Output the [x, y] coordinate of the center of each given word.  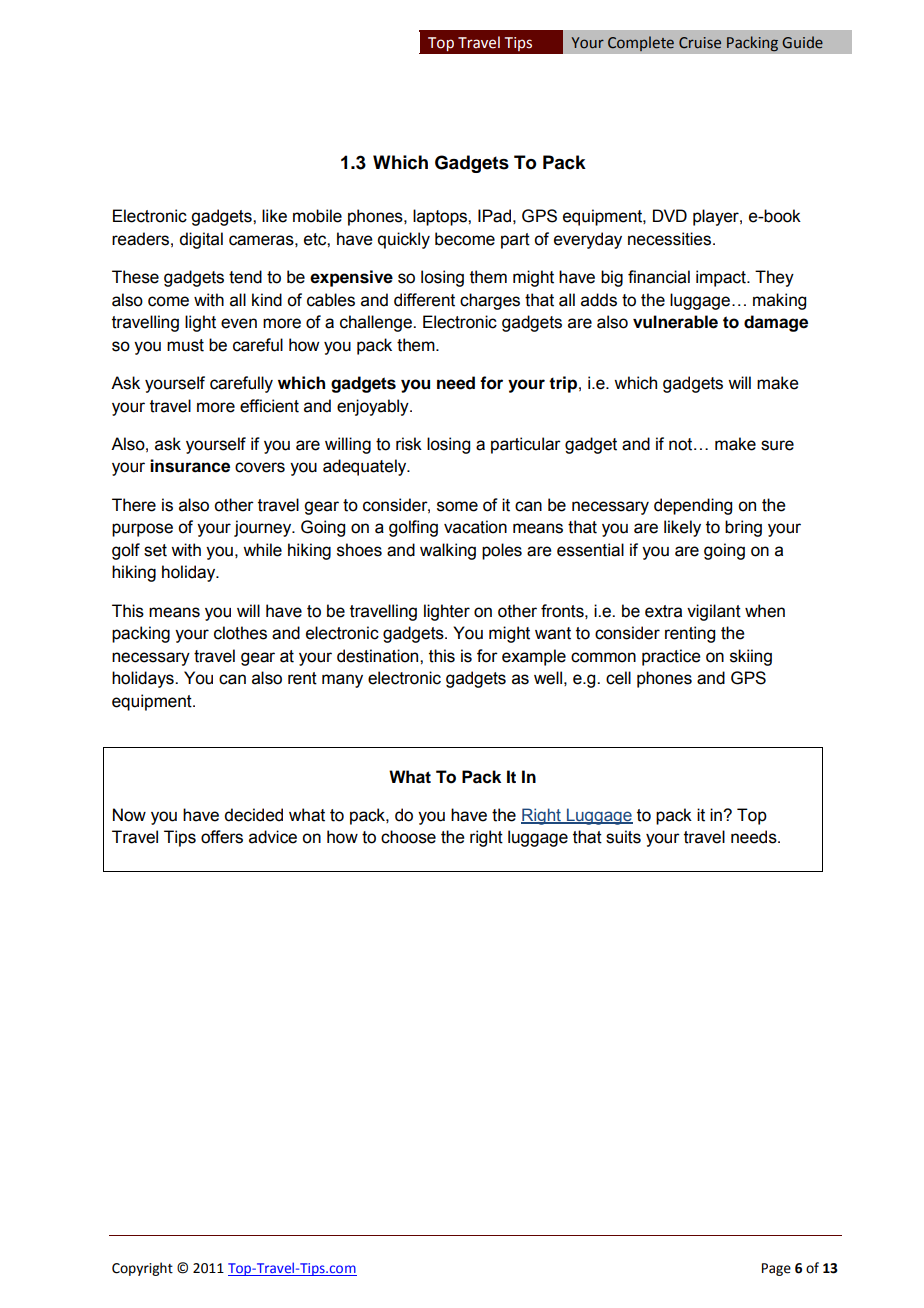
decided [253, 815]
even [239, 323]
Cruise [700, 43]
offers [222, 837]
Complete [641, 43]
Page [776, 1269]
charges [490, 301]
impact [722, 278]
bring [743, 528]
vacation [475, 527]
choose [408, 837]
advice [273, 837]
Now [129, 815]
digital [201, 240]
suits [623, 837]
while [262, 550]
